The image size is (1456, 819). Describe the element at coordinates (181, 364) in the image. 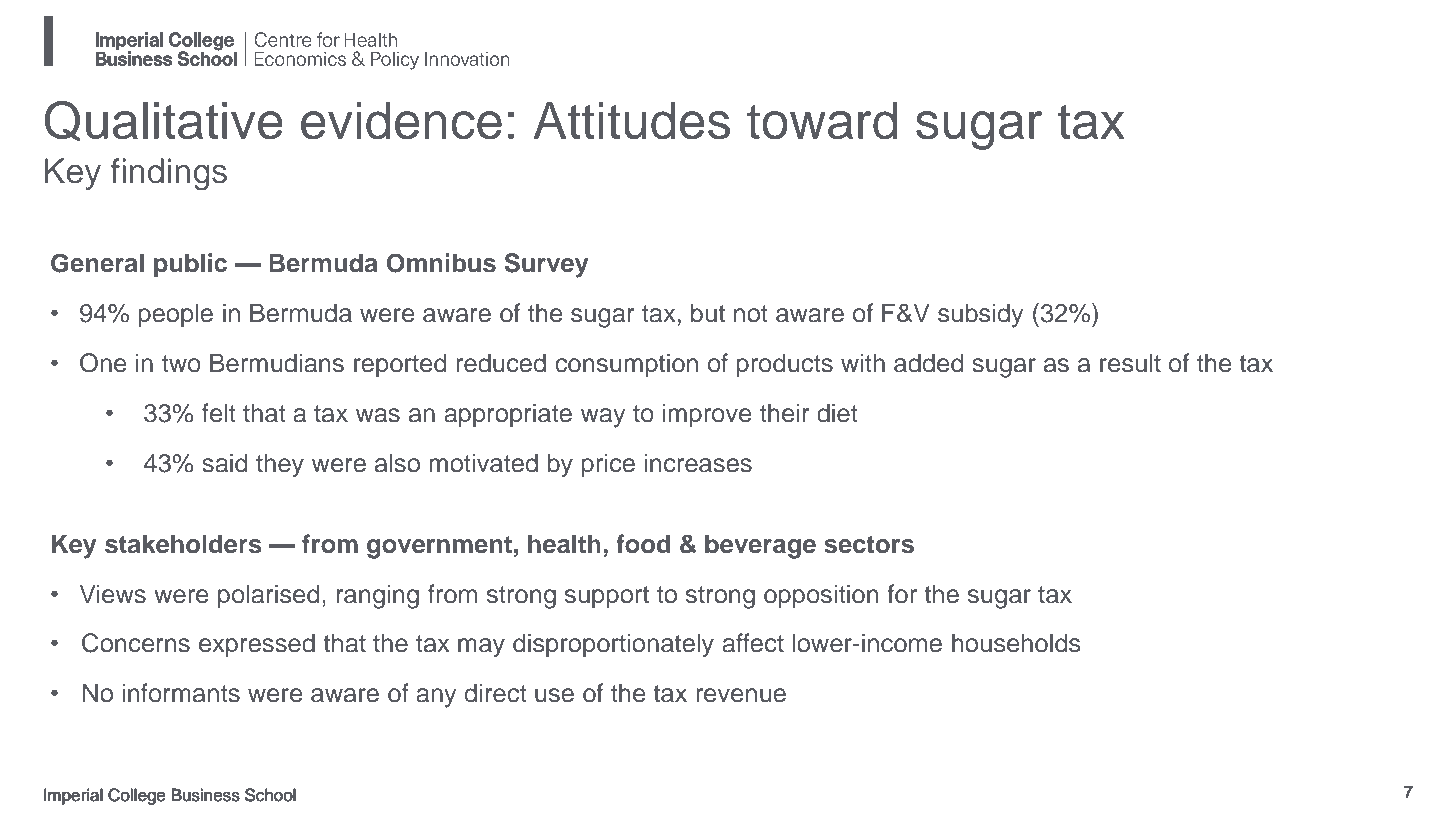

I see `two` at that location.
